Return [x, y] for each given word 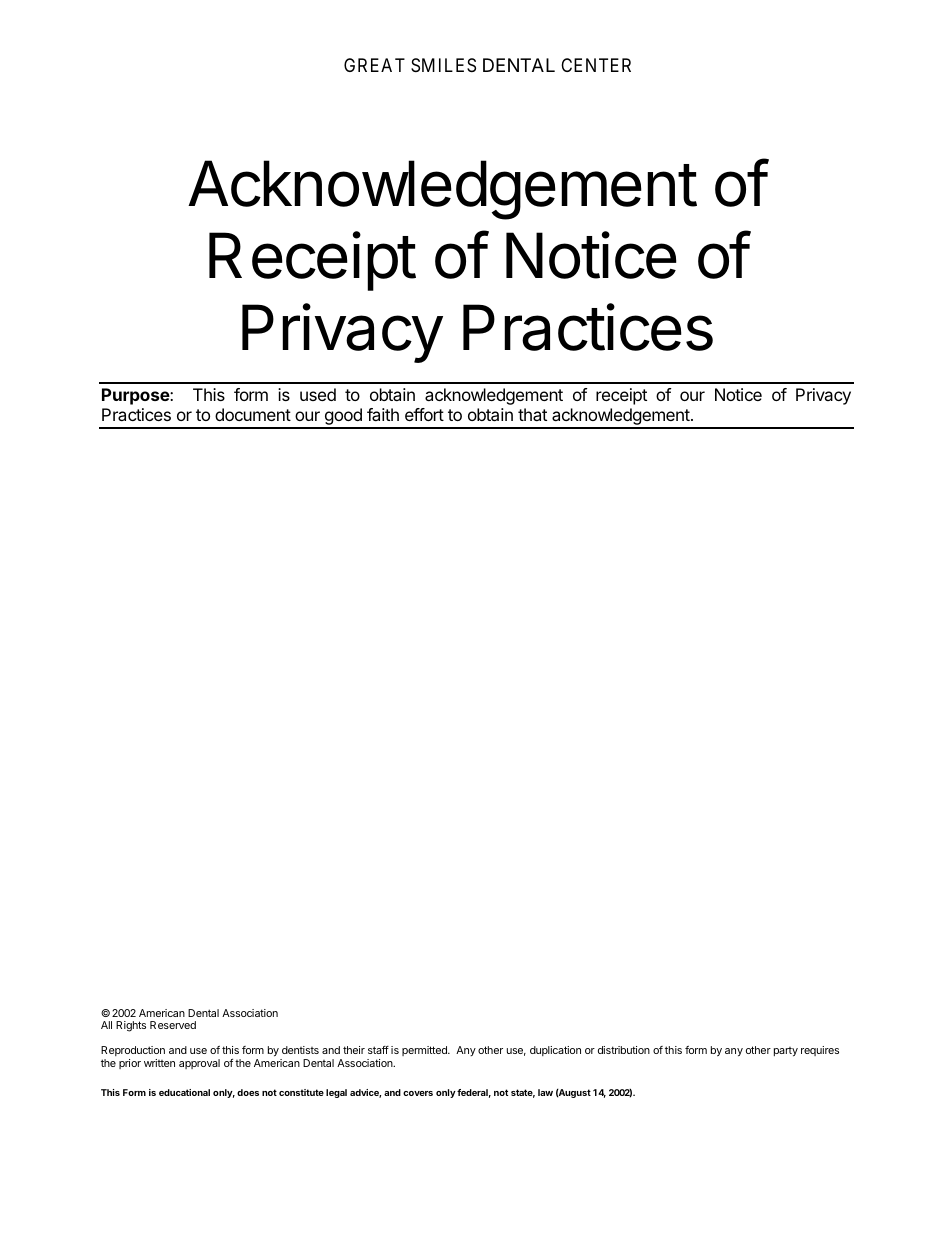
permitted [425, 1051]
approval [199, 1064]
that [532, 414]
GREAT [374, 65]
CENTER [596, 65]
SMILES [443, 65]
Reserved [173, 1025]
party [786, 1051]
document [253, 414]
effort [424, 414]
